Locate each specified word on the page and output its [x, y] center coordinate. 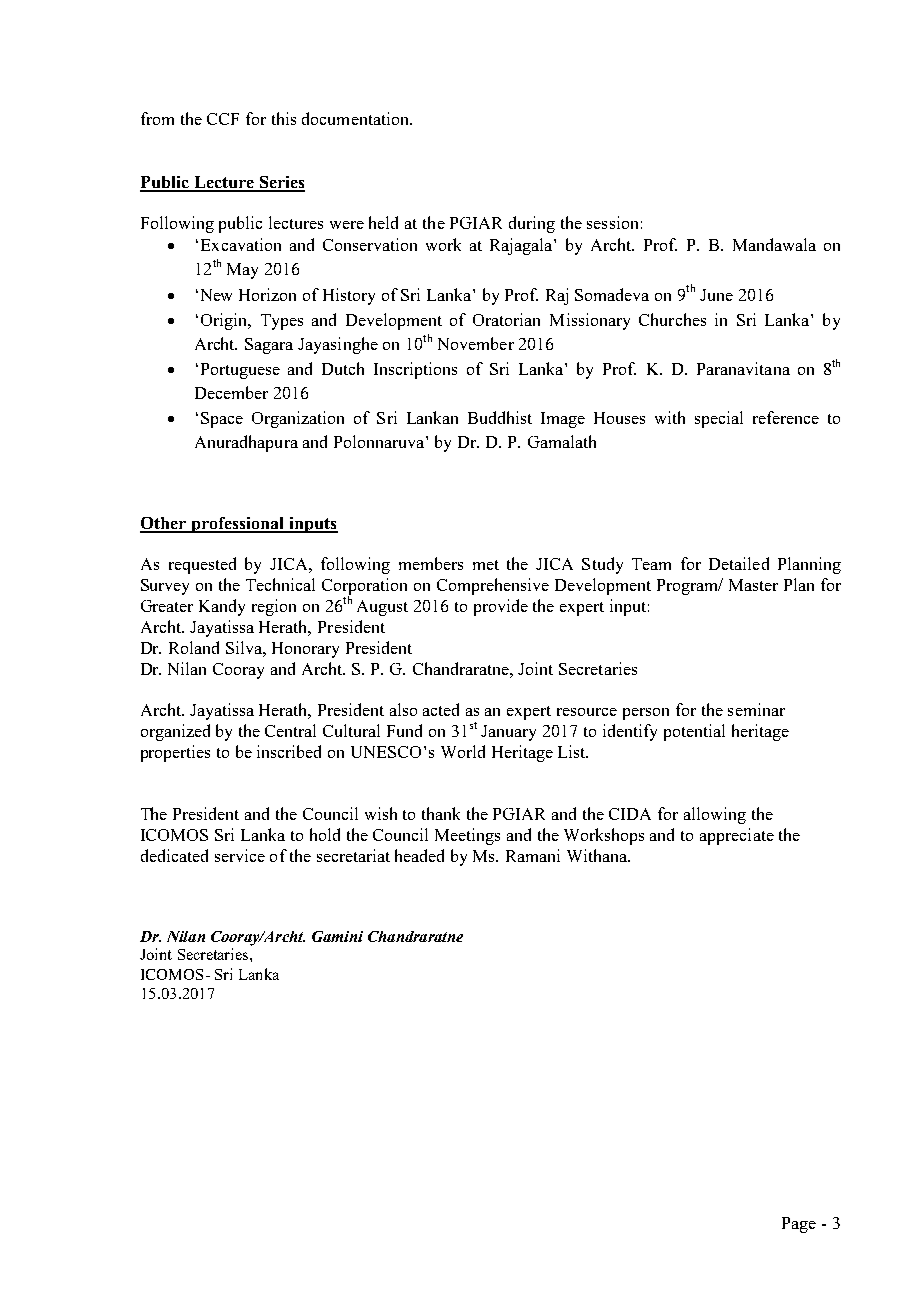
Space [222, 420]
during [532, 224]
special [719, 419]
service [240, 855]
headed [419, 855]
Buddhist [500, 417]
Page [799, 1225]
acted [441, 709]
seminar [756, 709]
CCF [223, 119]
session [612, 222]
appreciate [737, 836]
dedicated [174, 855]
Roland [194, 647]
